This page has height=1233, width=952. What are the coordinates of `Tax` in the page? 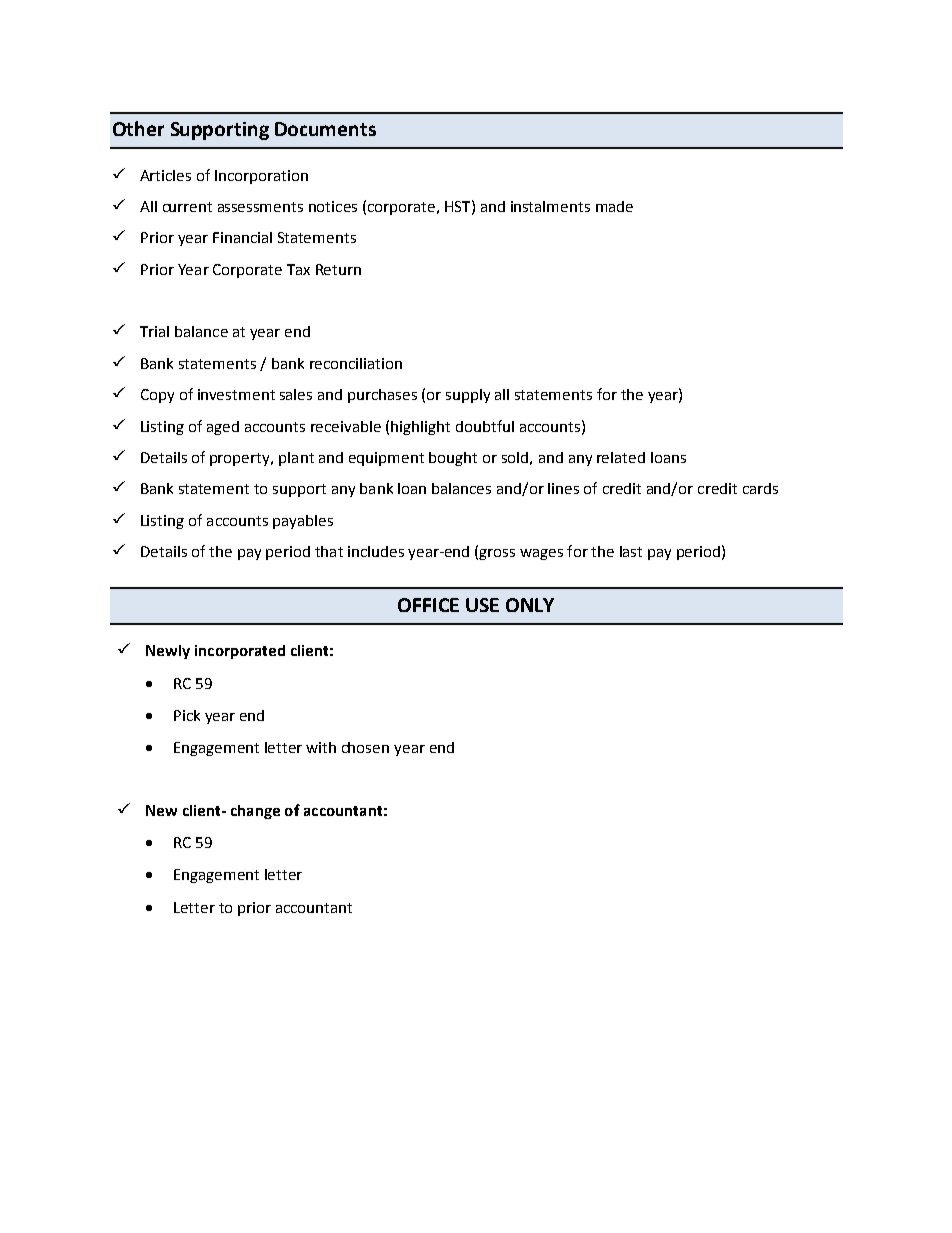 It's located at (298, 269).
